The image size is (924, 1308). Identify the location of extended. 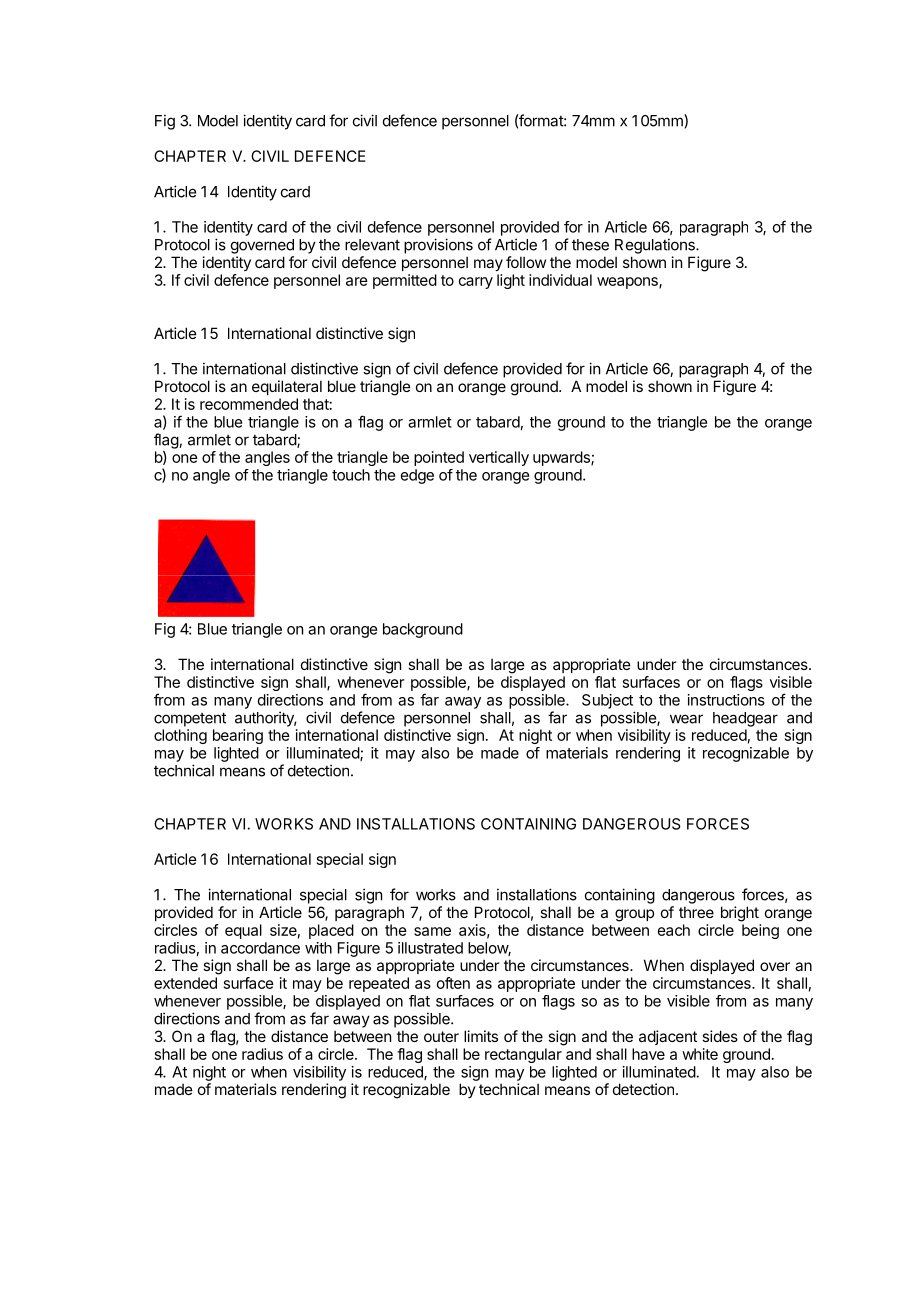
(185, 983).
